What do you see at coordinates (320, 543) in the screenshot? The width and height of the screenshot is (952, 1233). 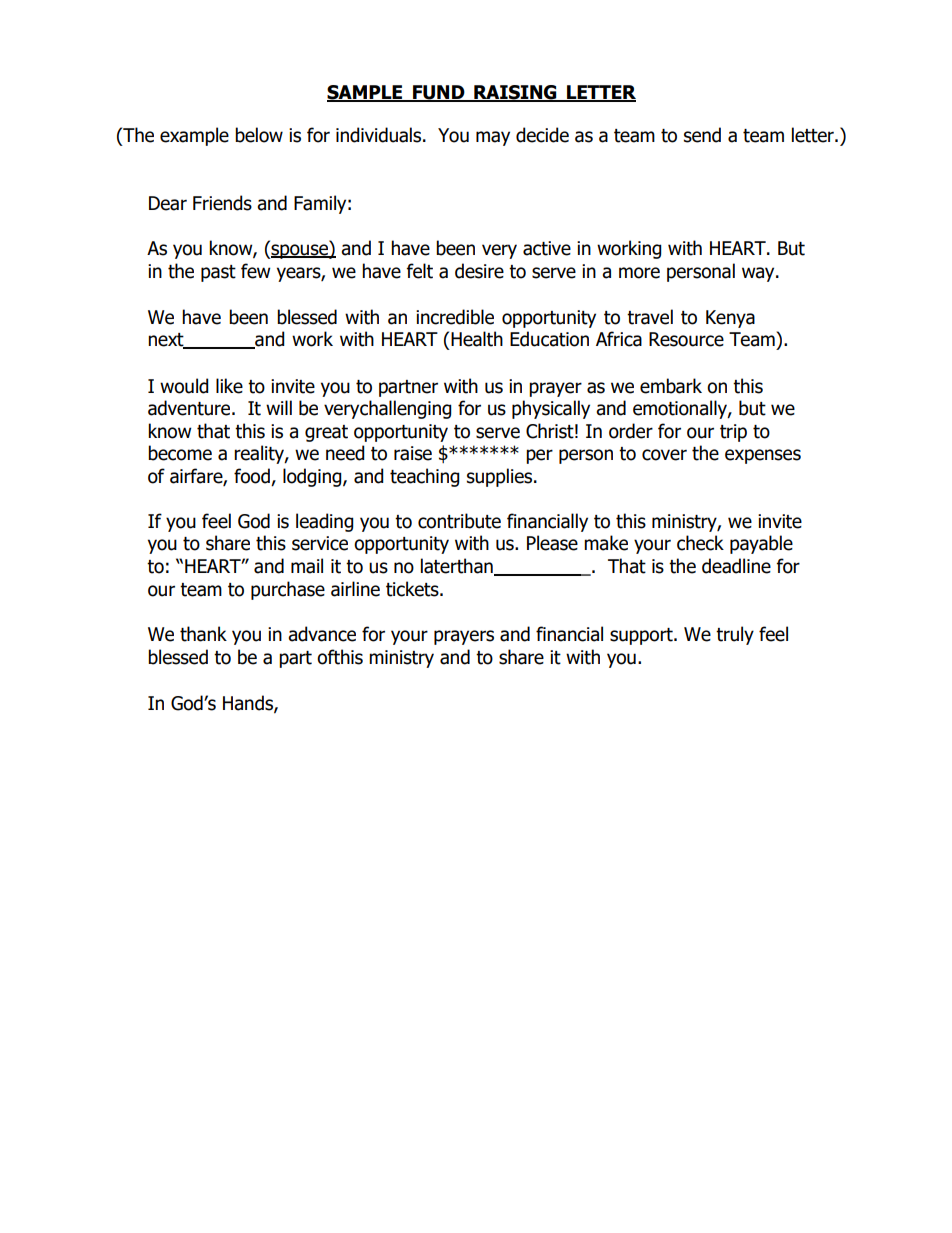 I see `service` at bounding box center [320, 543].
